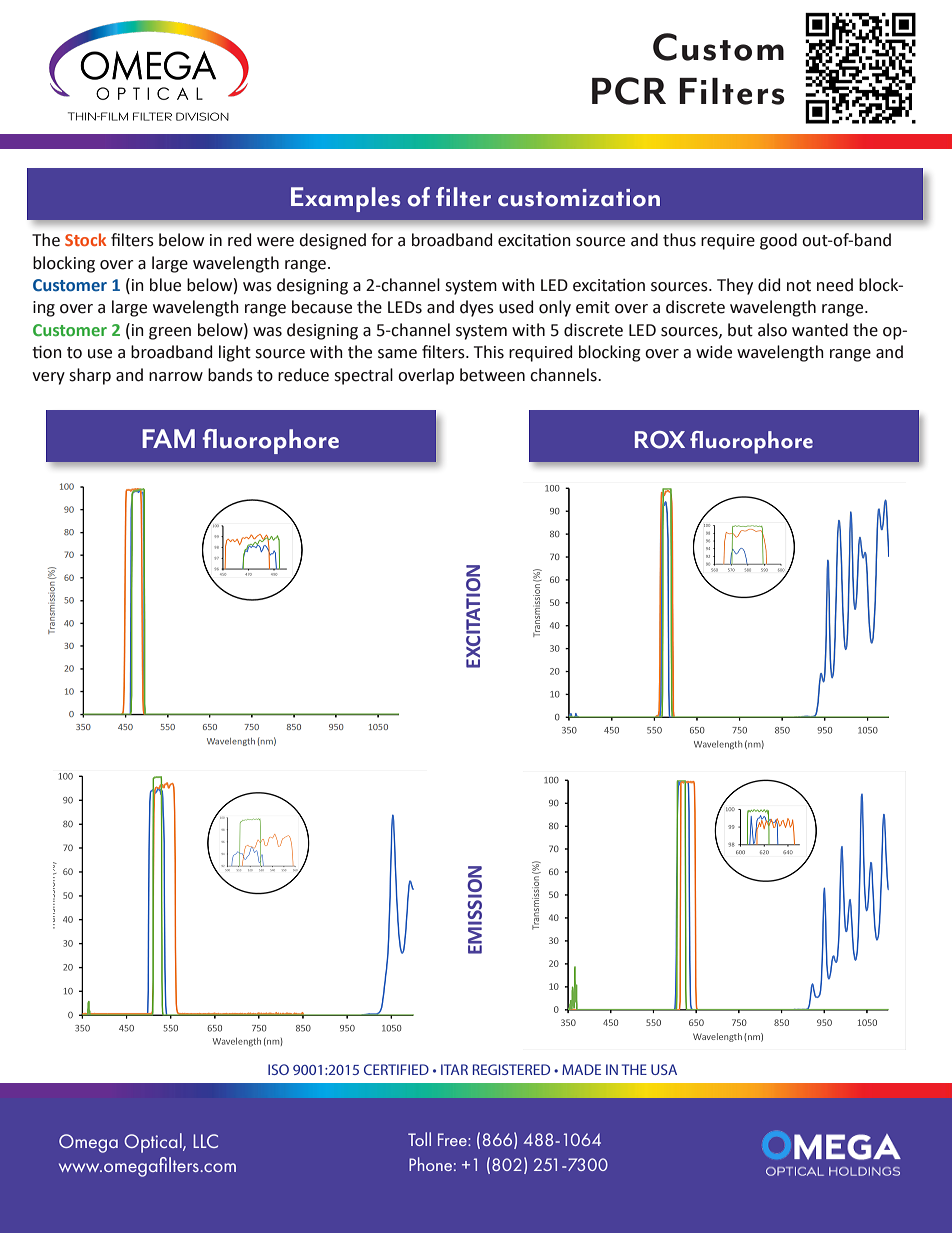 Image resolution: width=952 pixels, height=1233 pixels. What do you see at coordinates (660, 440) in the screenshot?
I see `ROX` at bounding box center [660, 440].
